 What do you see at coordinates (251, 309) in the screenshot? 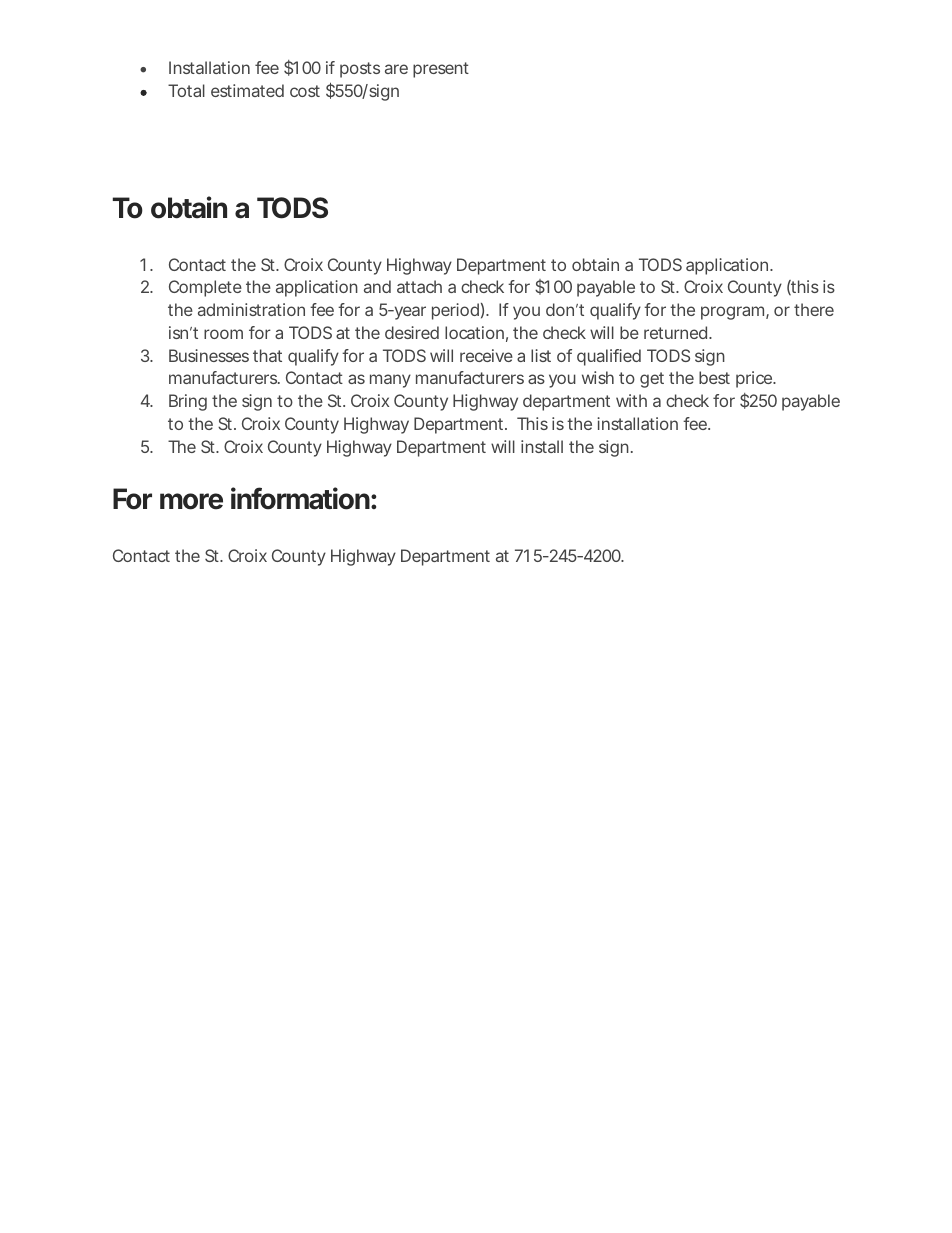
I see `administration` at bounding box center [251, 309].
